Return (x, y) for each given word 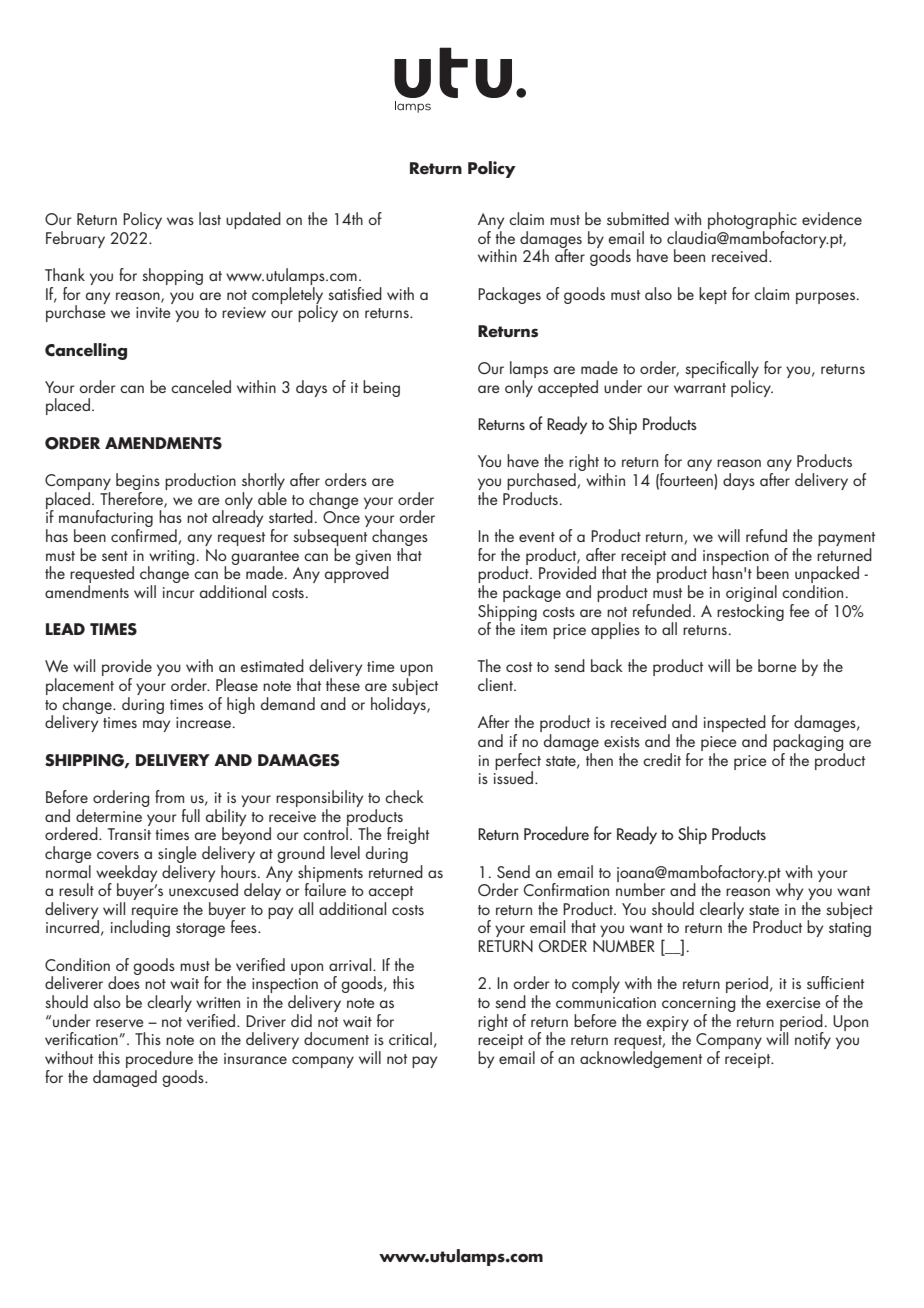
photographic (752, 222)
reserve (120, 1023)
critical (410, 1038)
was (180, 221)
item (534, 629)
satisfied (355, 293)
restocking (750, 611)
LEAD (65, 629)
